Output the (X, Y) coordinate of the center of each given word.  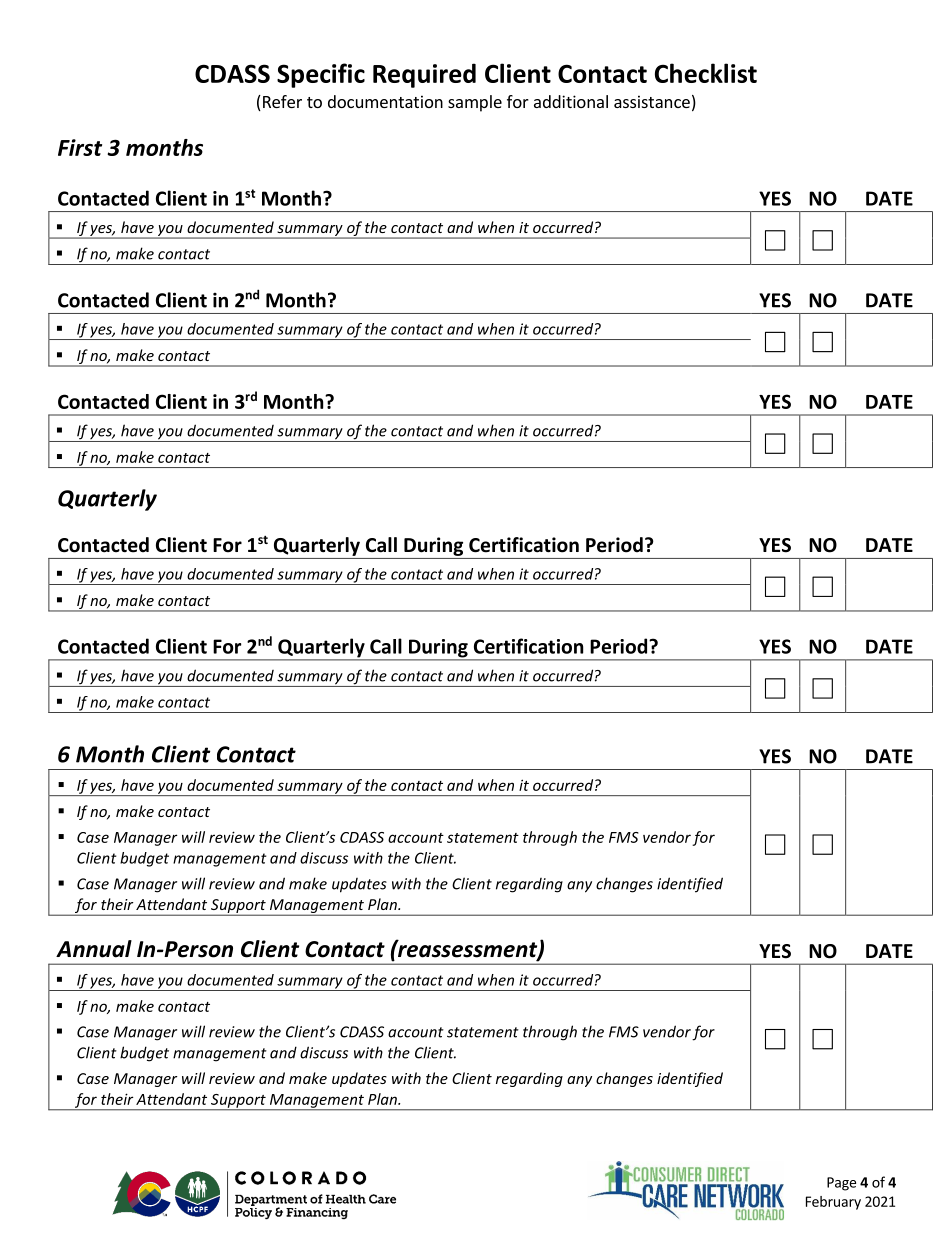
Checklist (706, 73)
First (80, 147)
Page (841, 1184)
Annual (94, 949)
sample (475, 103)
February (833, 1203)
